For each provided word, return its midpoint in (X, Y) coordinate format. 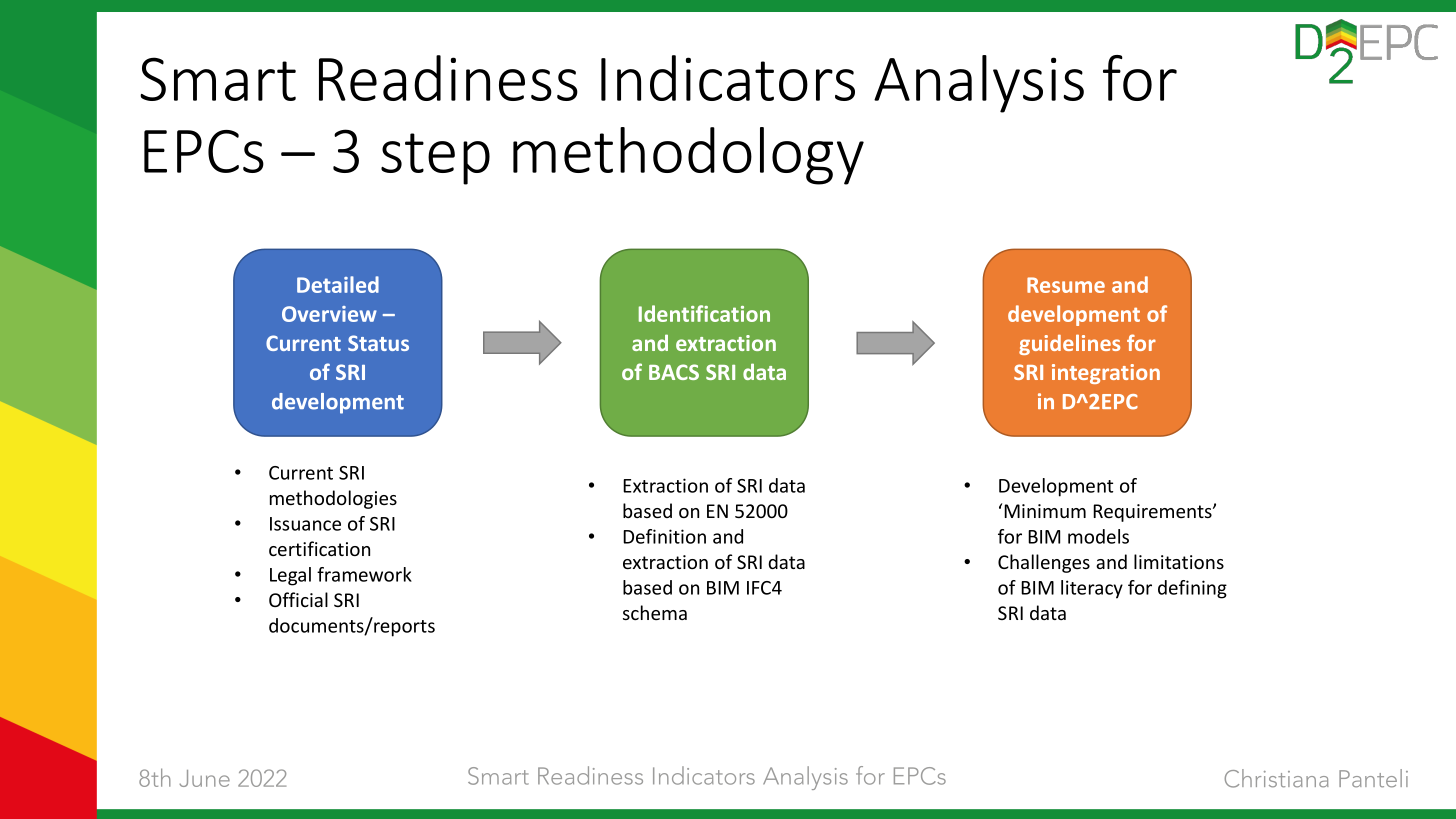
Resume (1066, 285)
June (204, 778)
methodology (688, 156)
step (435, 159)
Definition (664, 536)
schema (655, 612)
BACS (674, 372)
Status (378, 343)
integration (1106, 374)
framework (364, 574)
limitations (1179, 561)
